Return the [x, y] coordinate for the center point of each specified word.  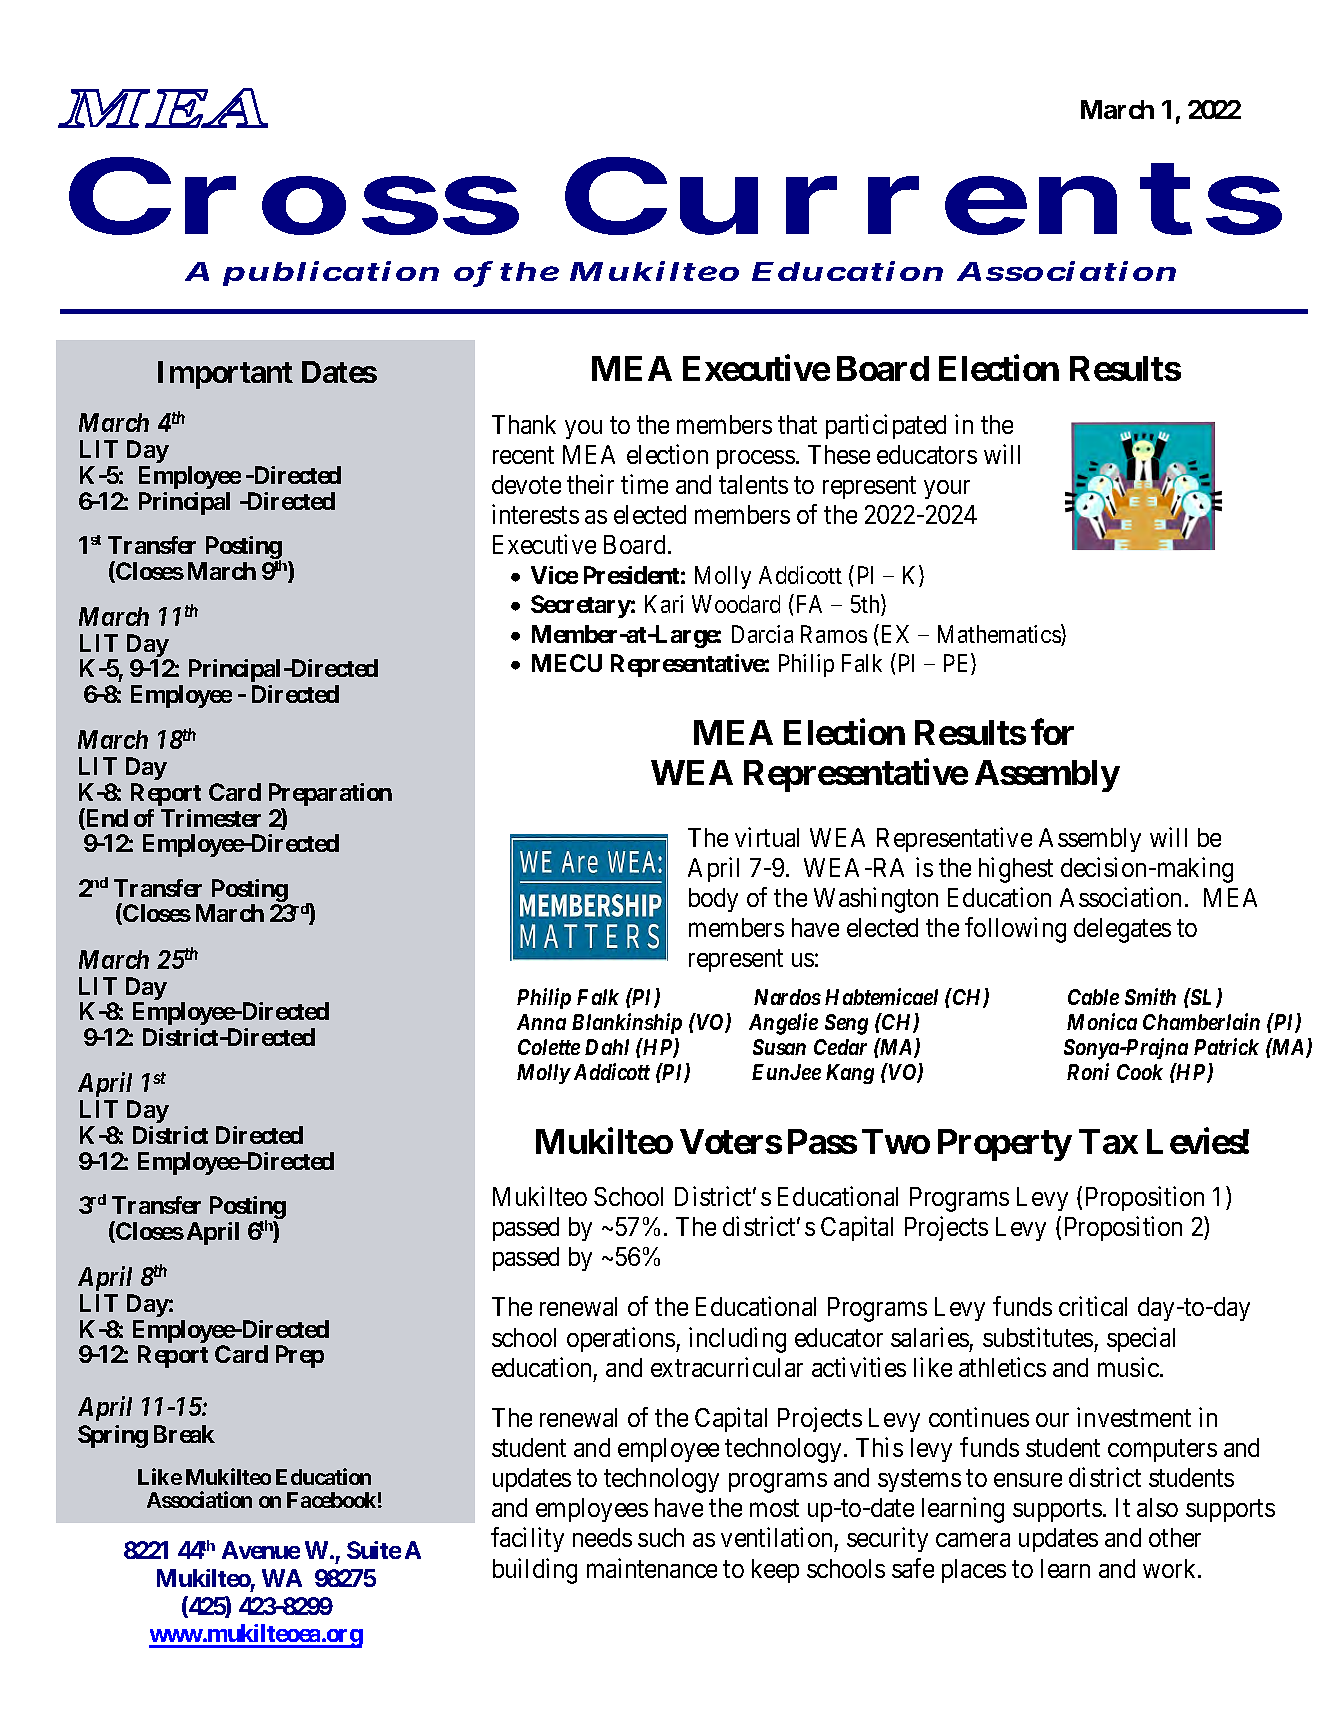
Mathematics [1000, 635]
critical [1093, 1306]
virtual [767, 837]
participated [886, 426]
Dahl [607, 1047]
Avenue [261, 1550]
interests [535, 514]
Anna [541, 1022]
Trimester [211, 818]
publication [331, 273]
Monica [1102, 1021]
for [1052, 732]
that [797, 424]
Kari [664, 604]
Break [184, 1434]
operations [621, 1339]
